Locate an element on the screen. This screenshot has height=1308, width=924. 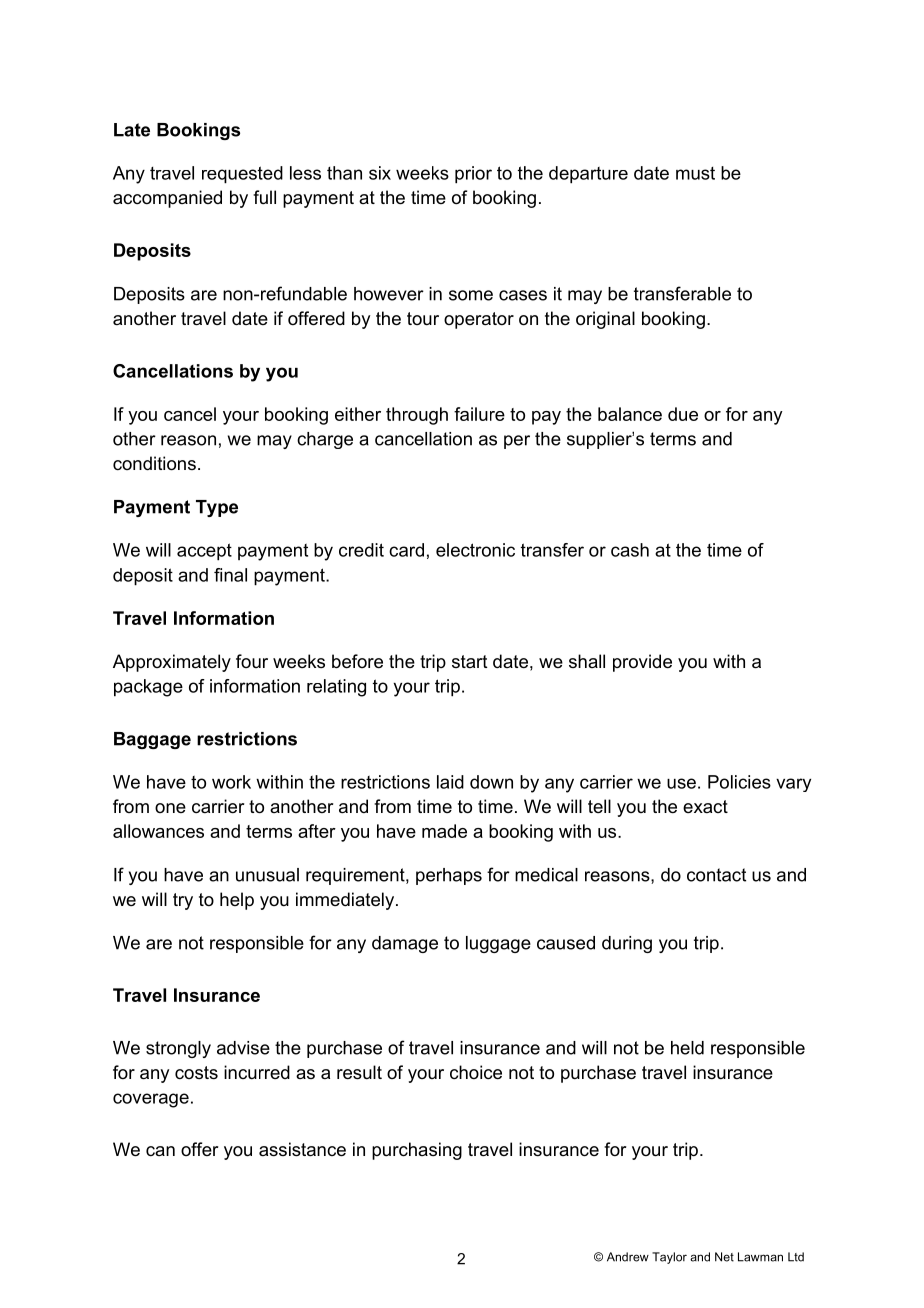
start is located at coordinates (470, 661).
